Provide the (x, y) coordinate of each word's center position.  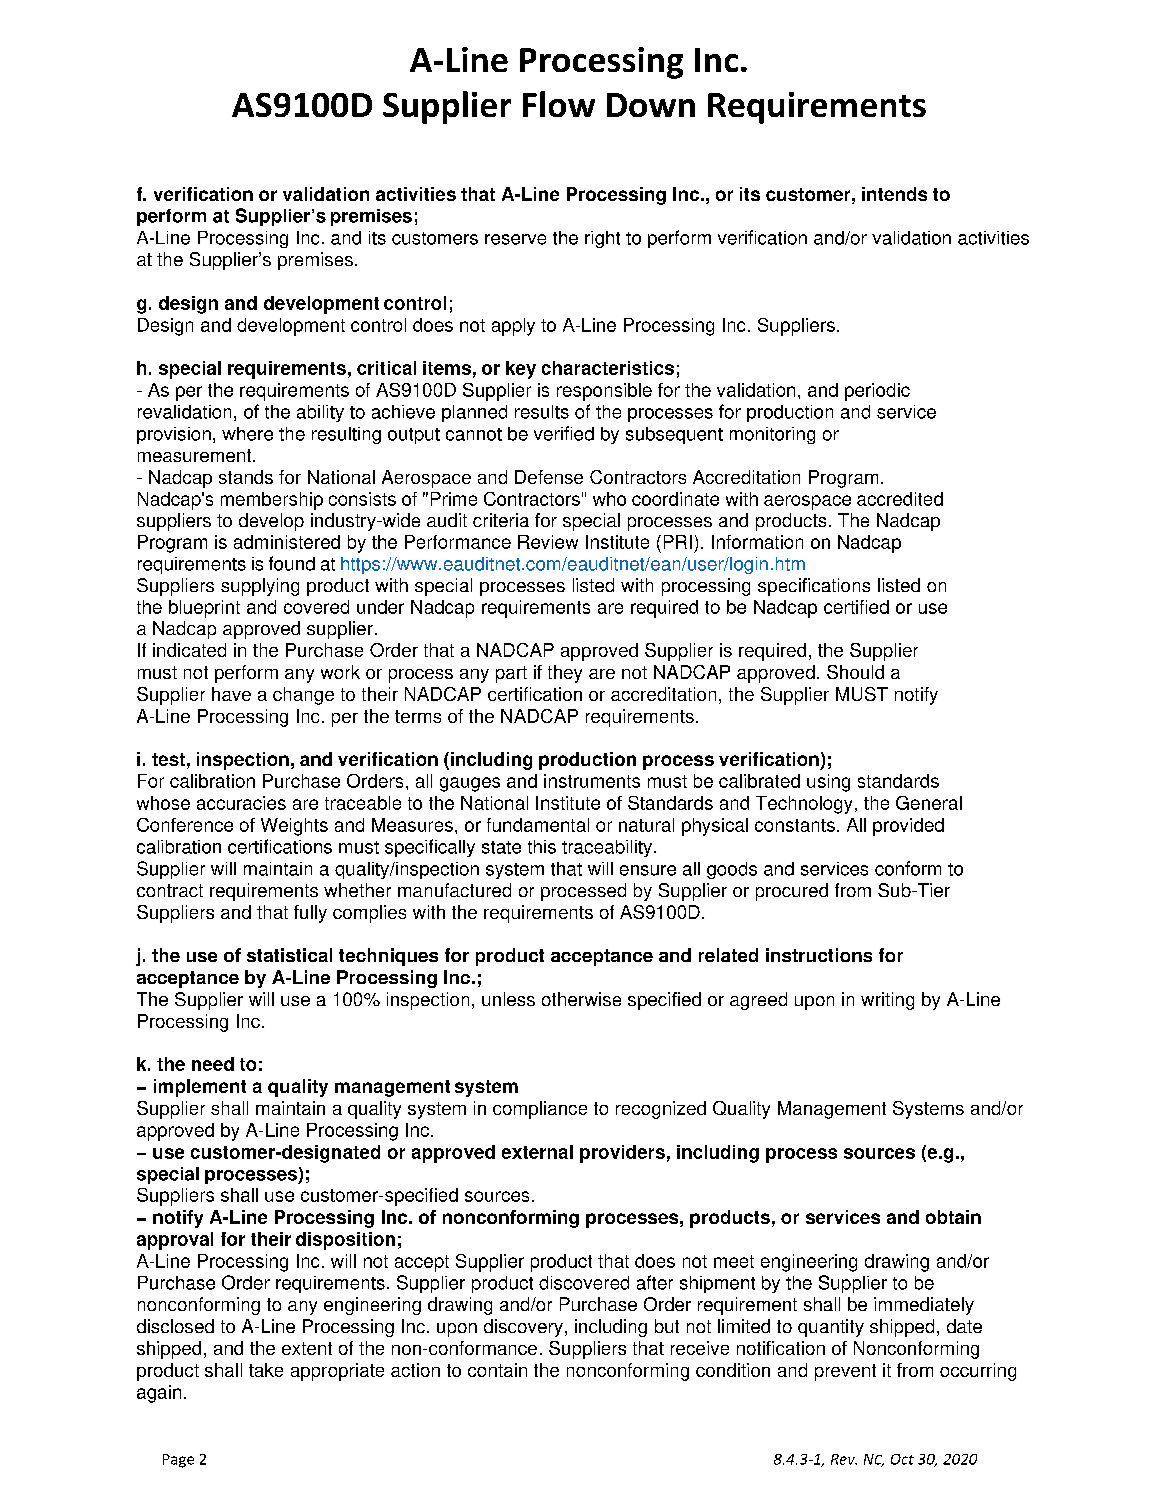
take (266, 1370)
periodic (877, 392)
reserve (515, 239)
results (542, 412)
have (231, 694)
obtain (953, 1217)
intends (894, 194)
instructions (819, 955)
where (247, 434)
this (542, 847)
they (565, 674)
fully (310, 914)
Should (855, 672)
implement (200, 1088)
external (537, 1152)
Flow (559, 104)
